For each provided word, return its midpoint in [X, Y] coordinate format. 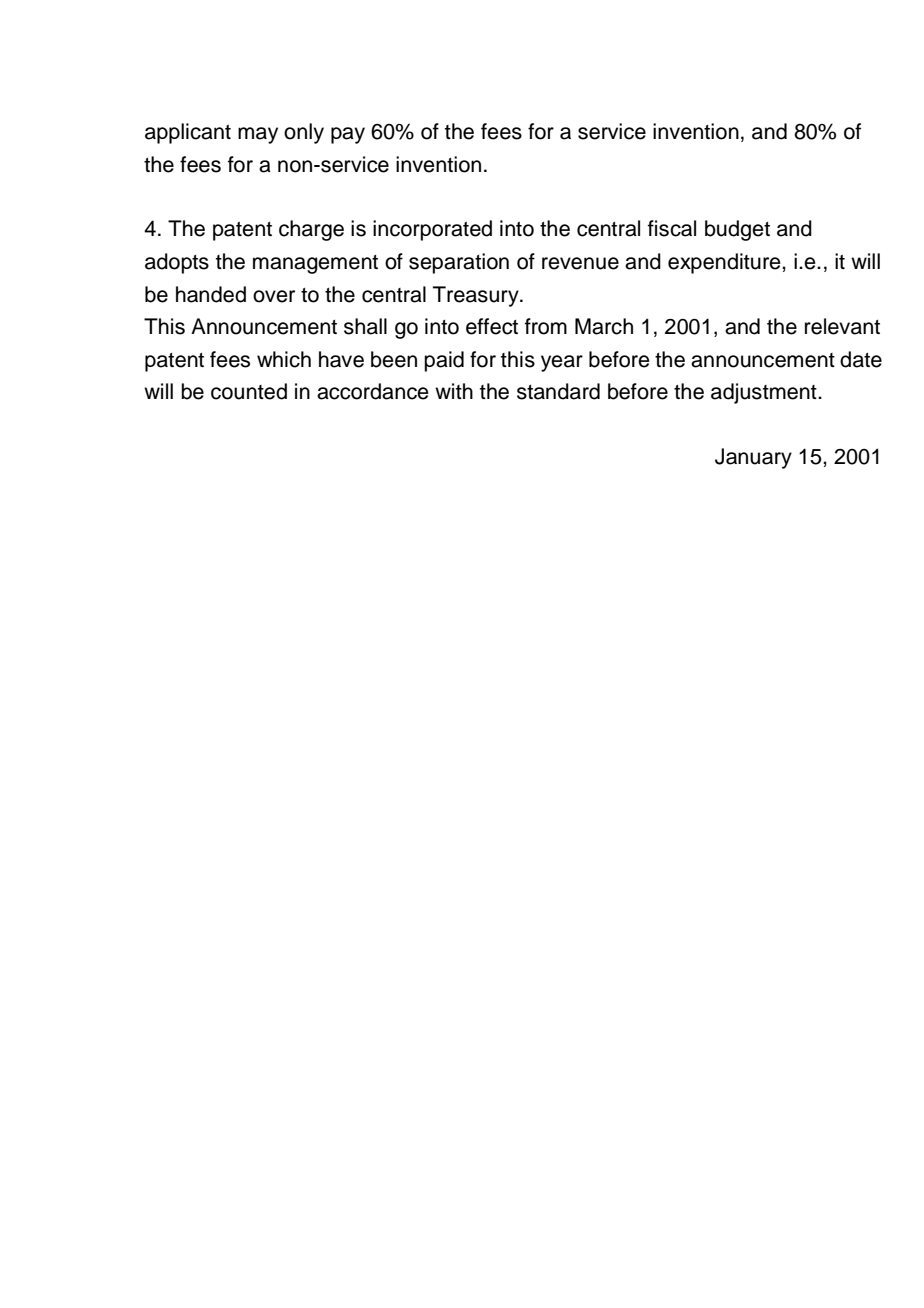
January [753, 458]
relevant [842, 326]
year [562, 363]
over [274, 296]
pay [348, 135]
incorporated [432, 230]
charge [311, 230]
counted [249, 391]
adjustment [765, 393]
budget [737, 230]
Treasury [477, 296]
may [258, 135]
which [284, 359]
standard [558, 391]
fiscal [672, 228]
